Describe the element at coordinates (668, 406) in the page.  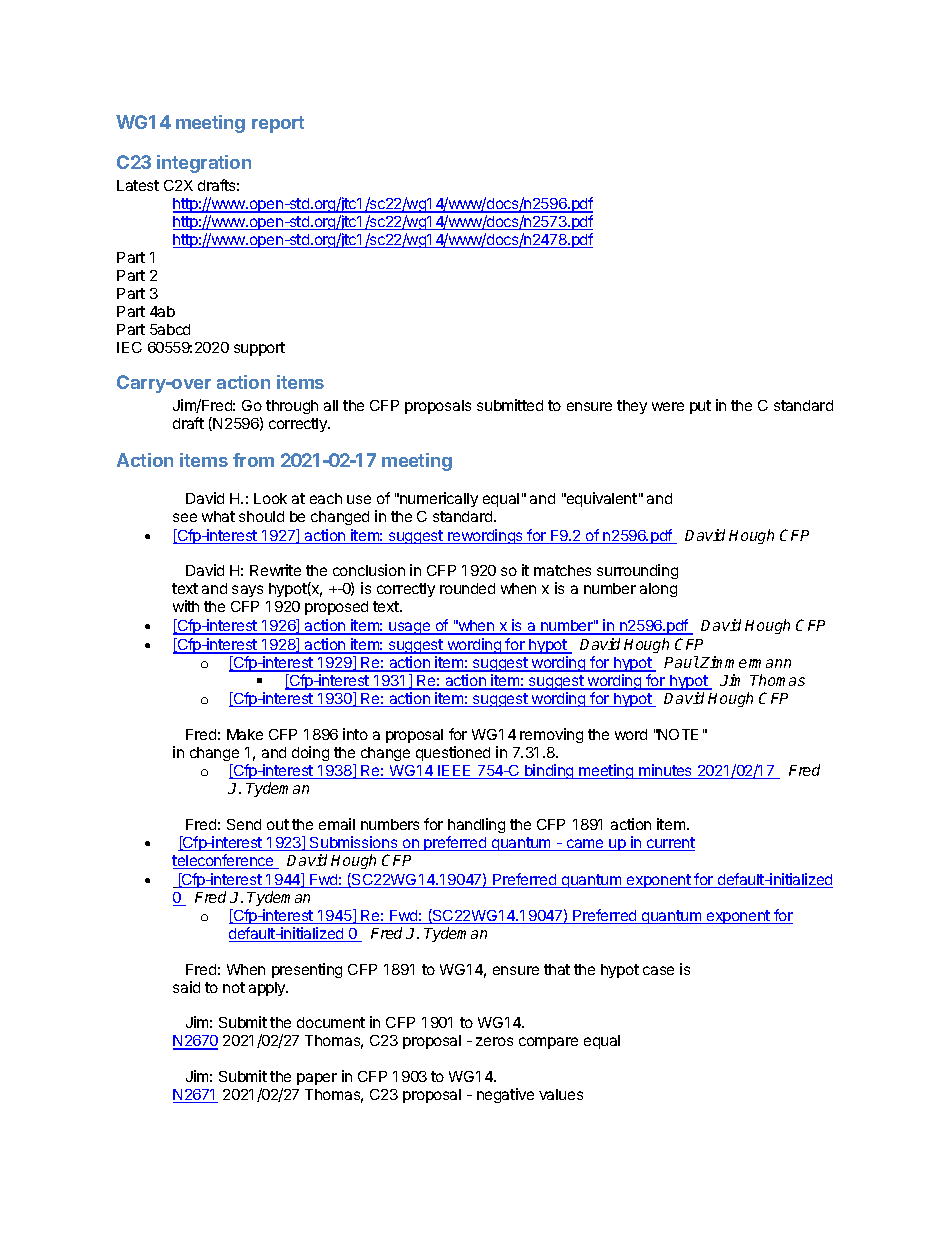
I see `were` at that location.
